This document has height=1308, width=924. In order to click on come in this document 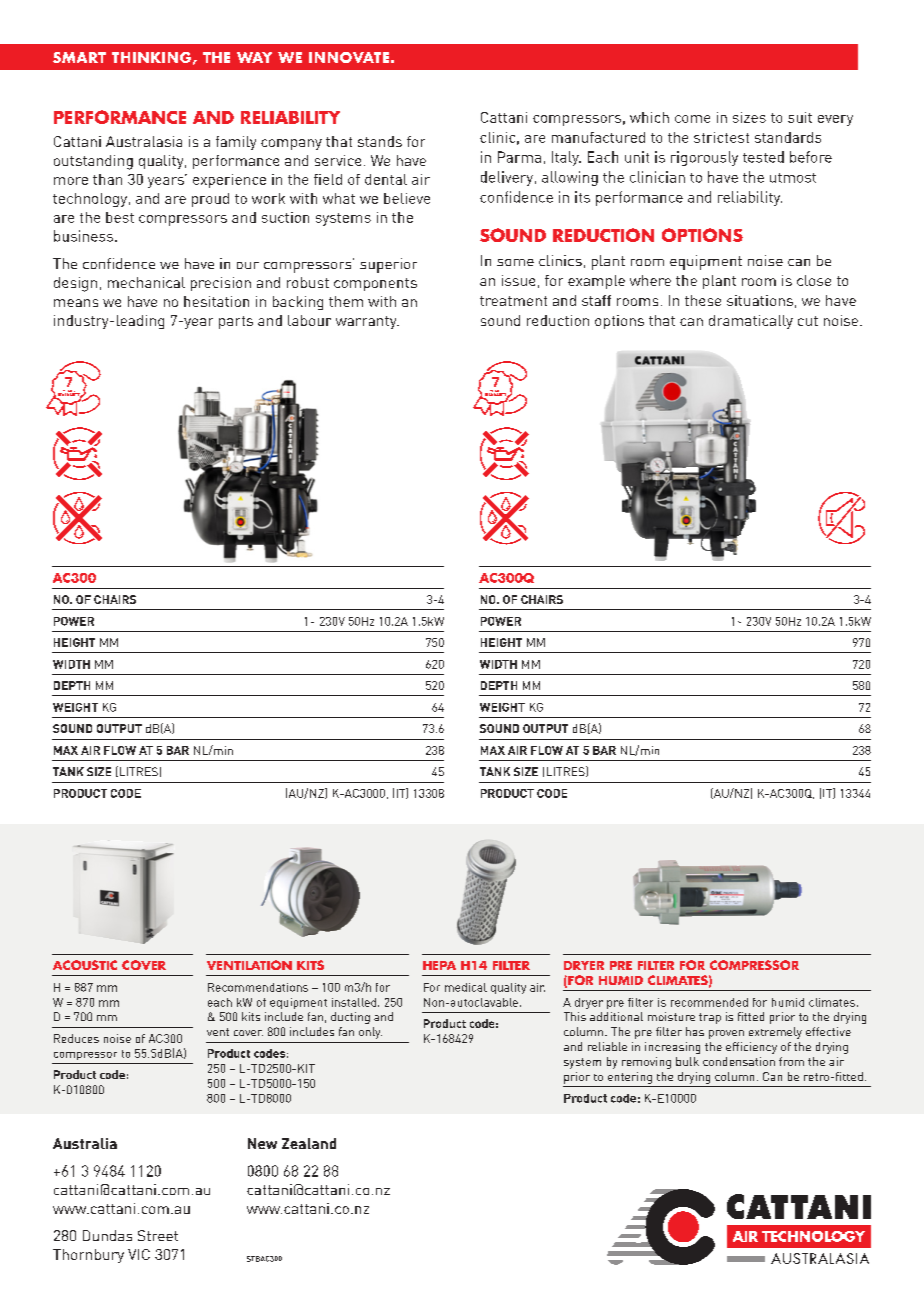, I will do `click(692, 119)`.
